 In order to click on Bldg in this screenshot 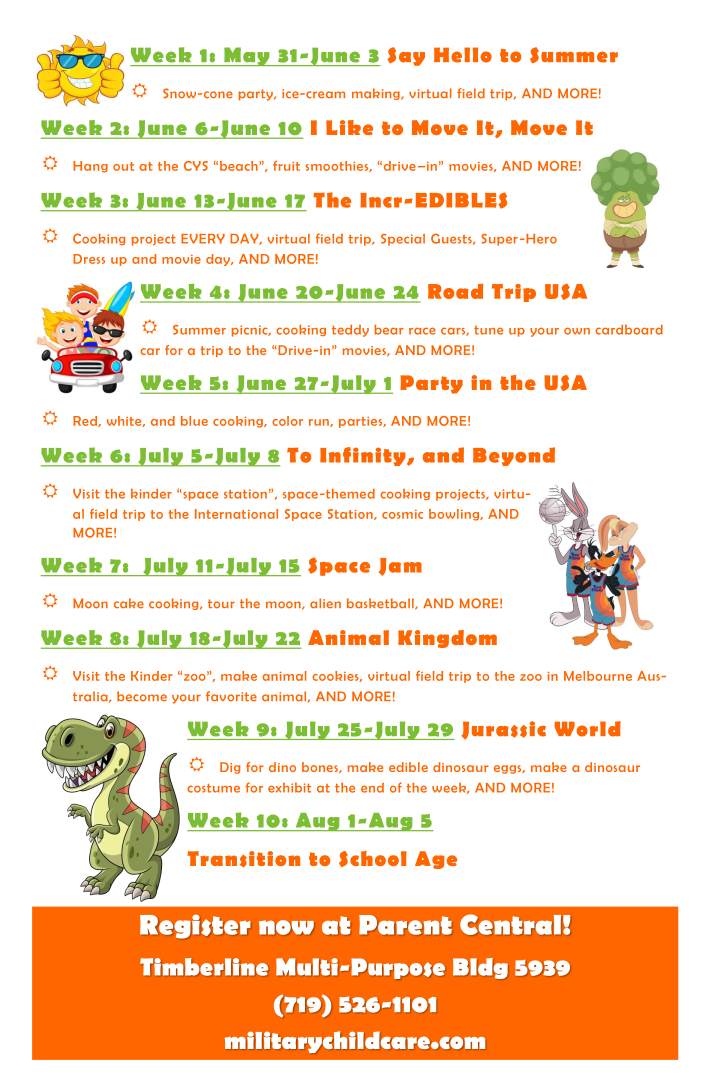, I will do `click(480, 968)`.
